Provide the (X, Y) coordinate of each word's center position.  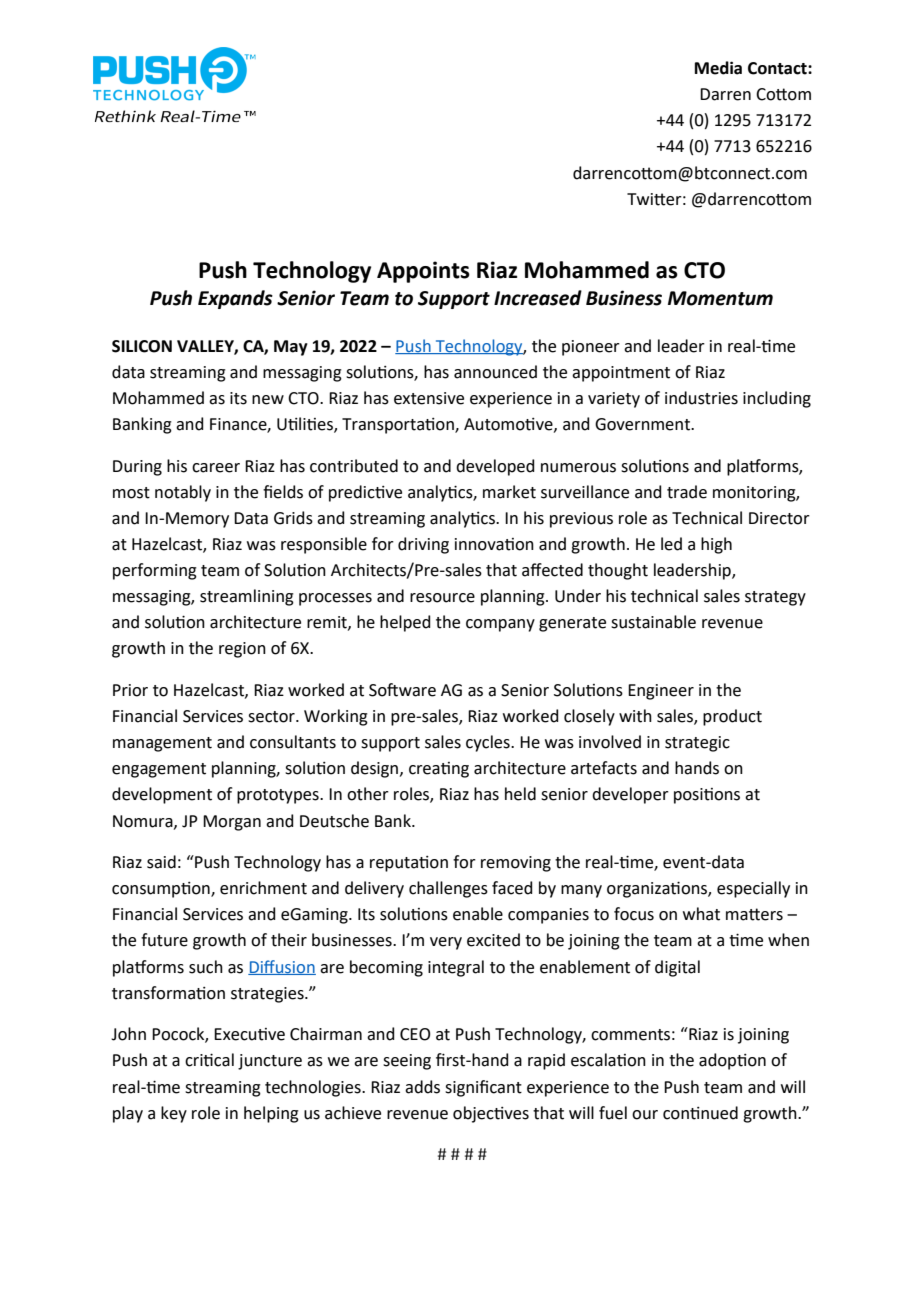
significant (483, 1088)
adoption (732, 1061)
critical (209, 1060)
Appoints (423, 272)
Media (718, 68)
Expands (235, 299)
